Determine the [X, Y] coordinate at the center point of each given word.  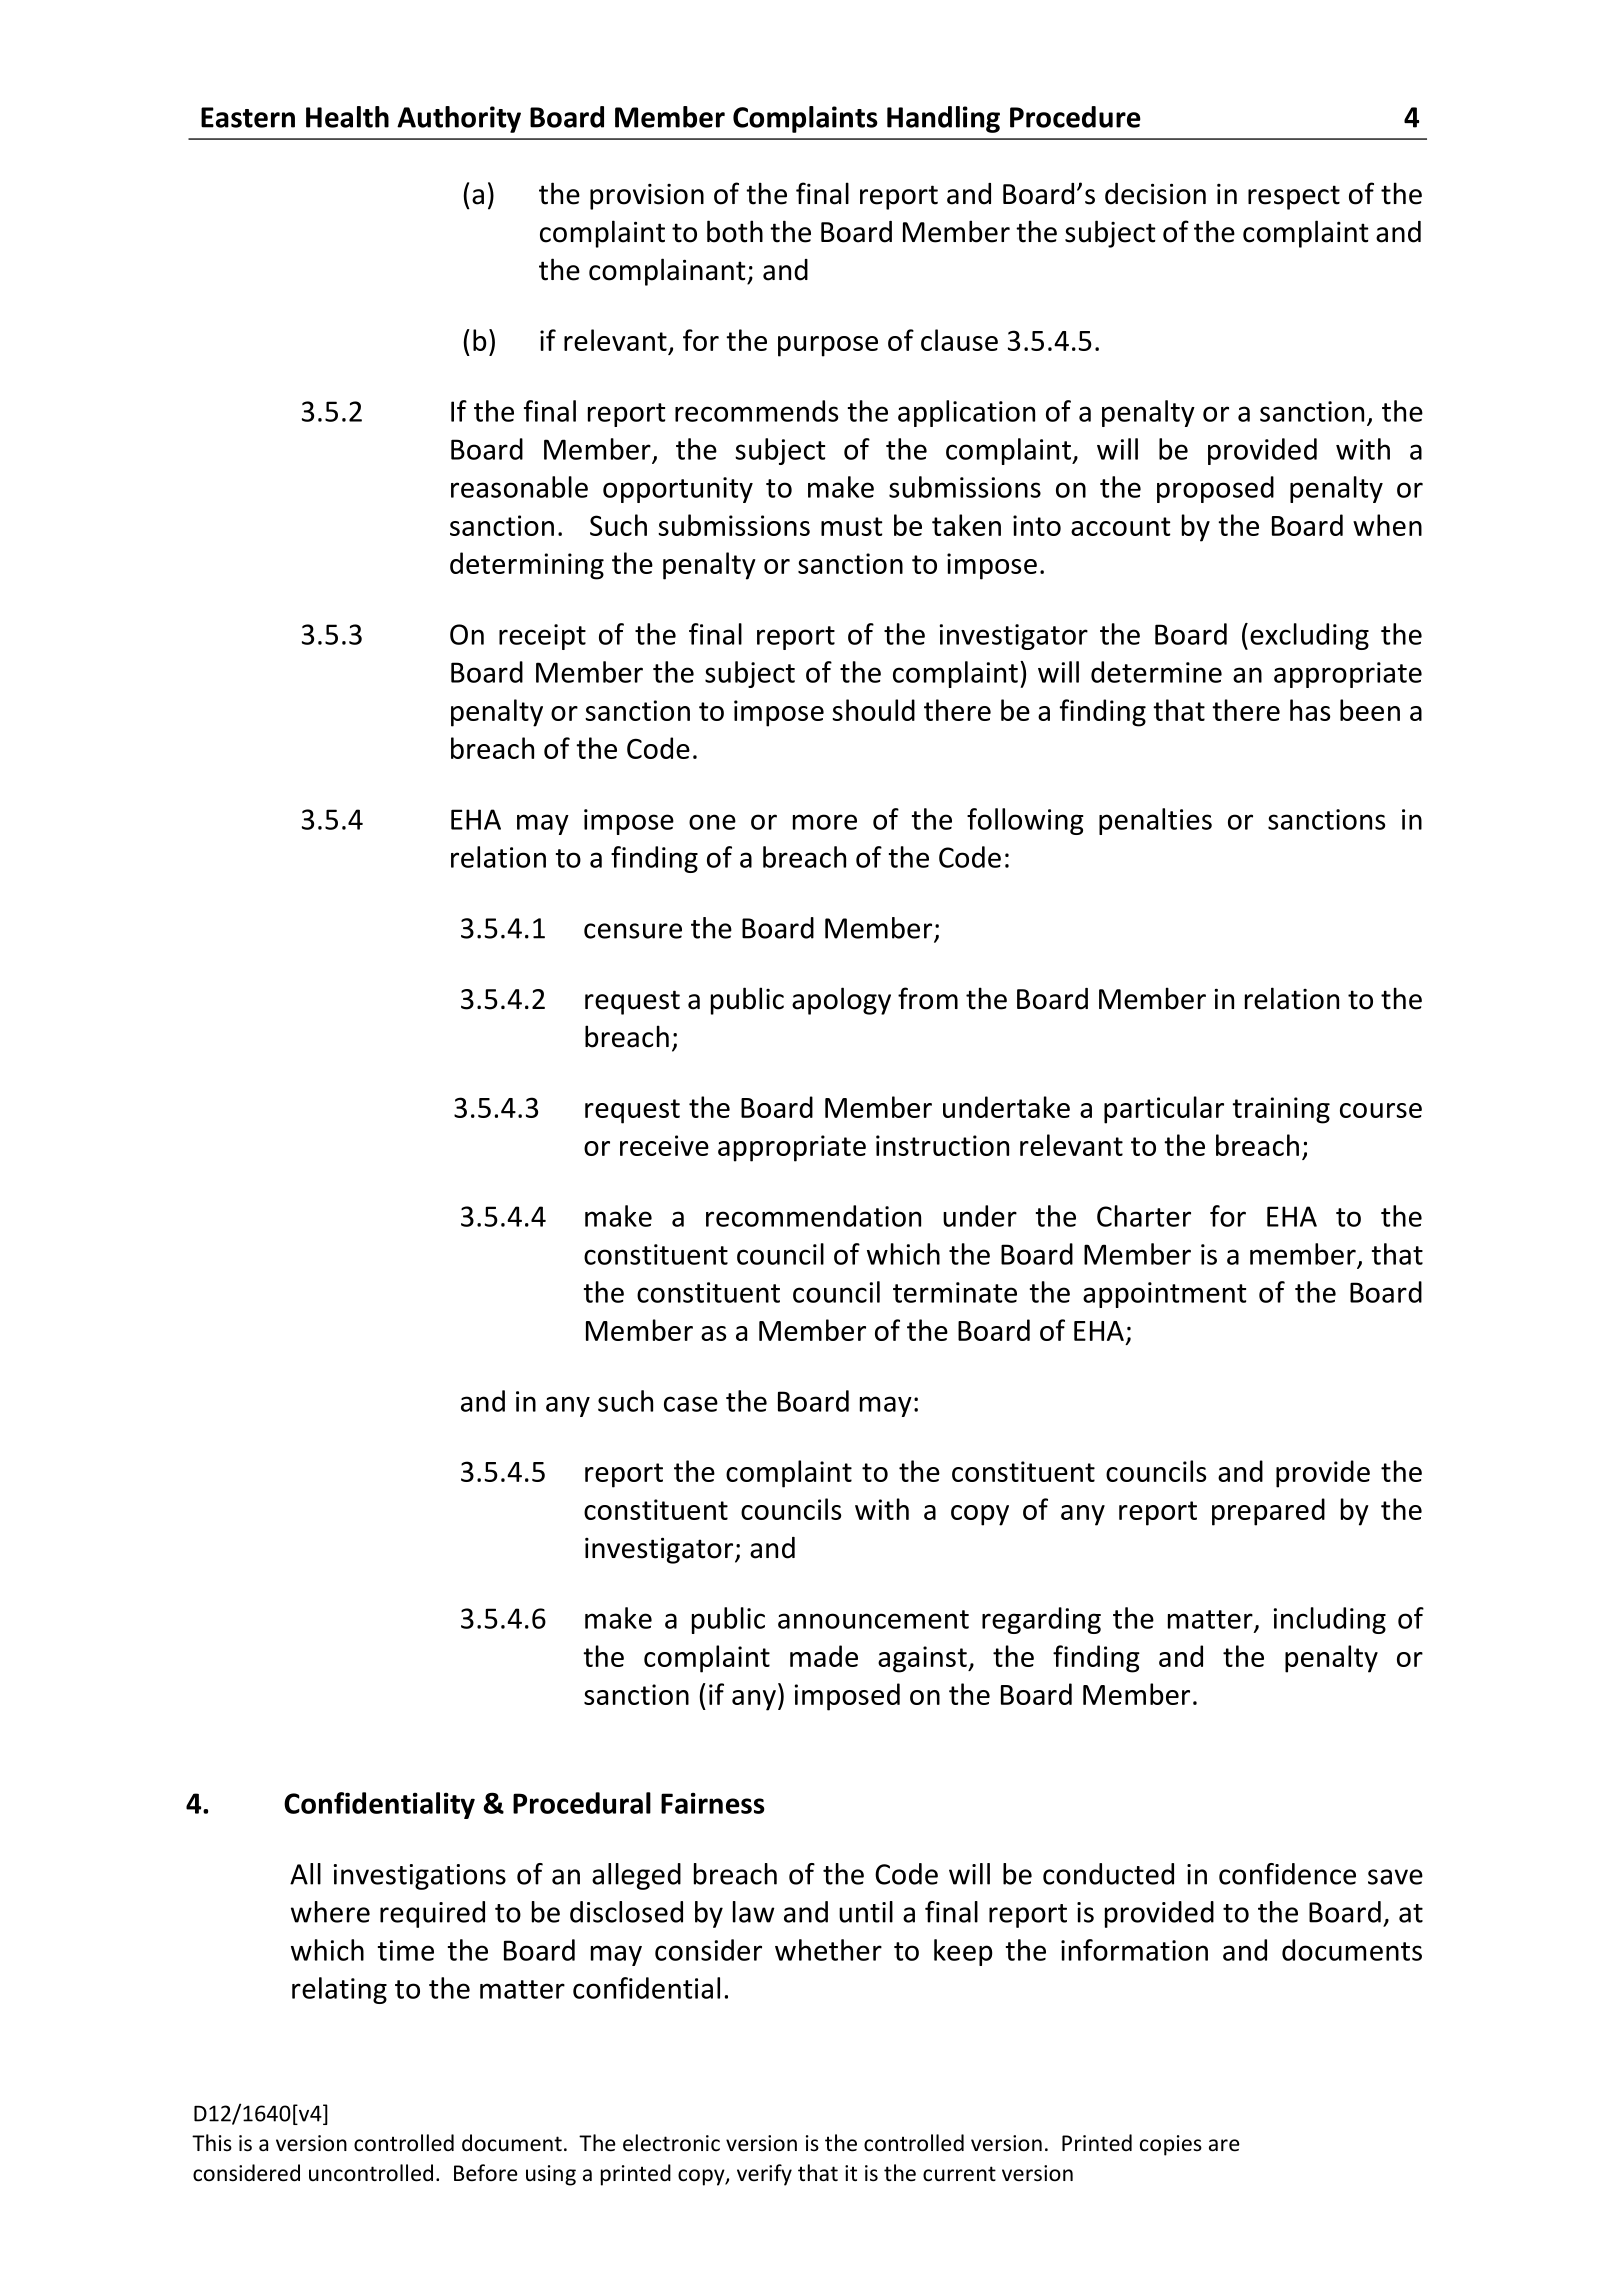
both [735, 231]
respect [1294, 197]
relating [339, 1990]
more [825, 822]
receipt [542, 637]
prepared [1268, 1512]
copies [1171, 2145]
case [691, 1404]
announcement [873, 1619]
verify [764, 2175]
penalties [1155, 821]
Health [347, 117]
